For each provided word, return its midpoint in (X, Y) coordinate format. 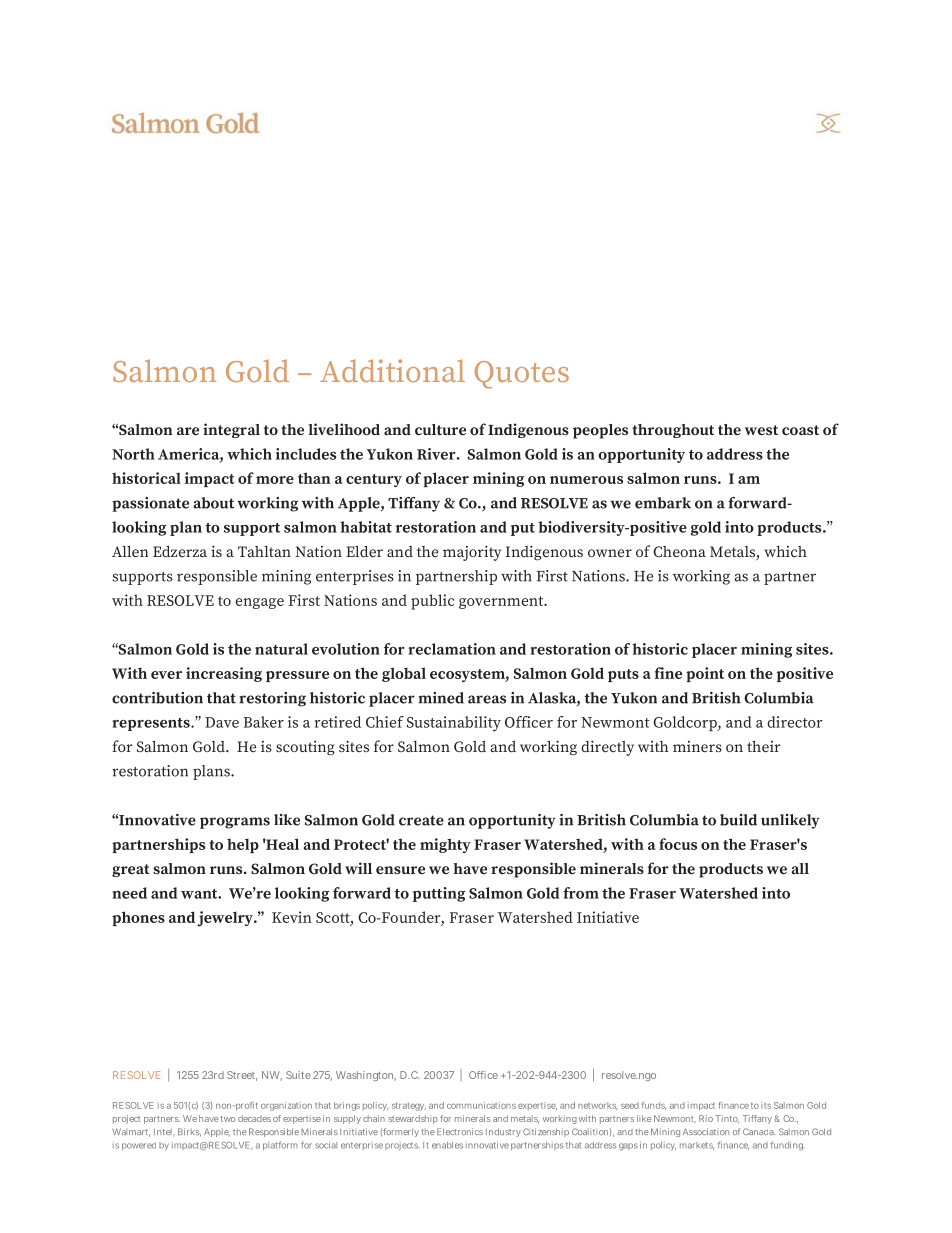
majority (472, 553)
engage (260, 603)
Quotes (522, 375)
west (761, 430)
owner (610, 553)
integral (231, 430)
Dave (222, 722)
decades (254, 1118)
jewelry (226, 919)
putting (439, 894)
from (581, 893)
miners (697, 746)
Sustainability (454, 724)
